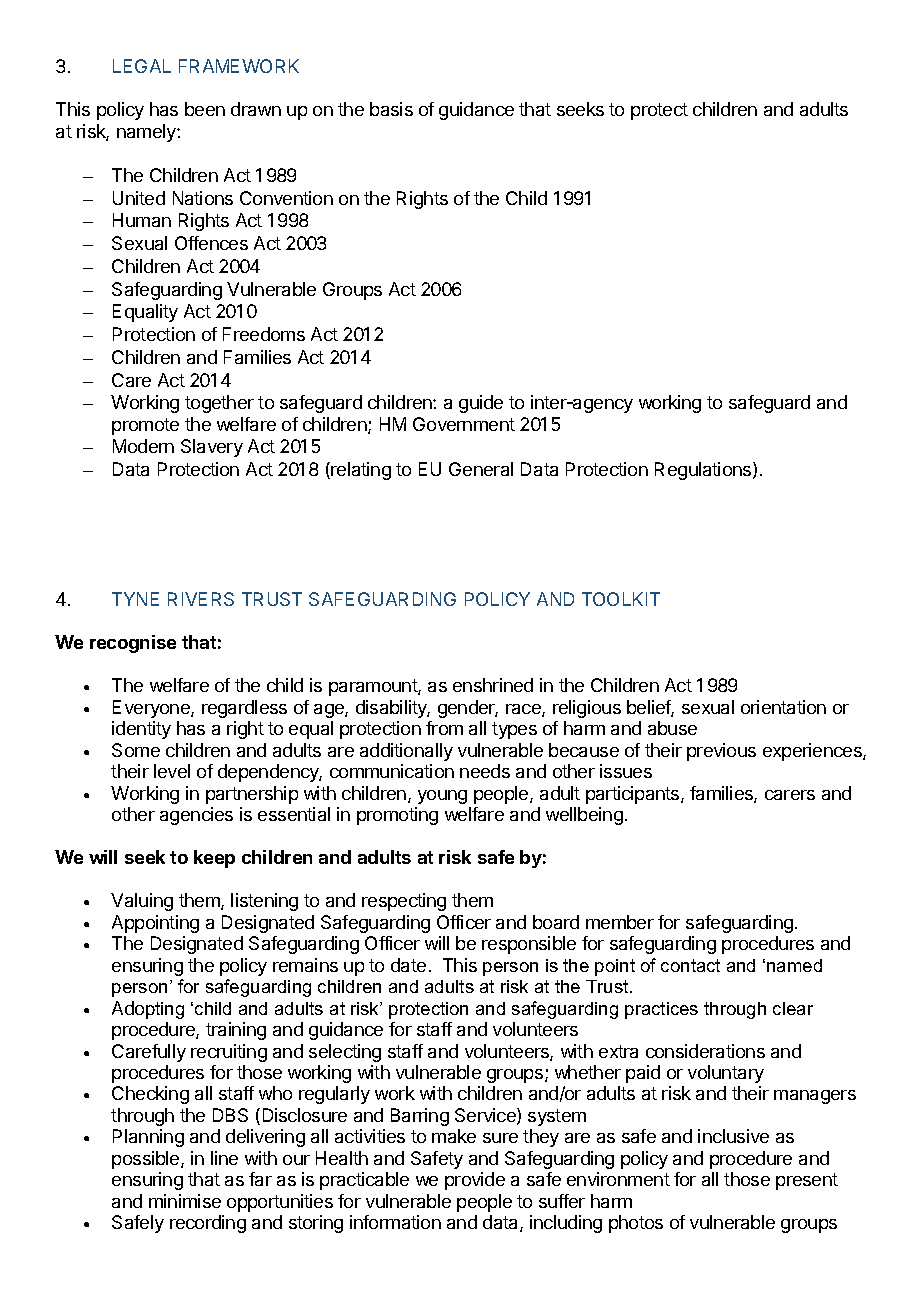  What do you see at coordinates (185, 1201) in the document?
I see `minimise` at bounding box center [185, 1201].
